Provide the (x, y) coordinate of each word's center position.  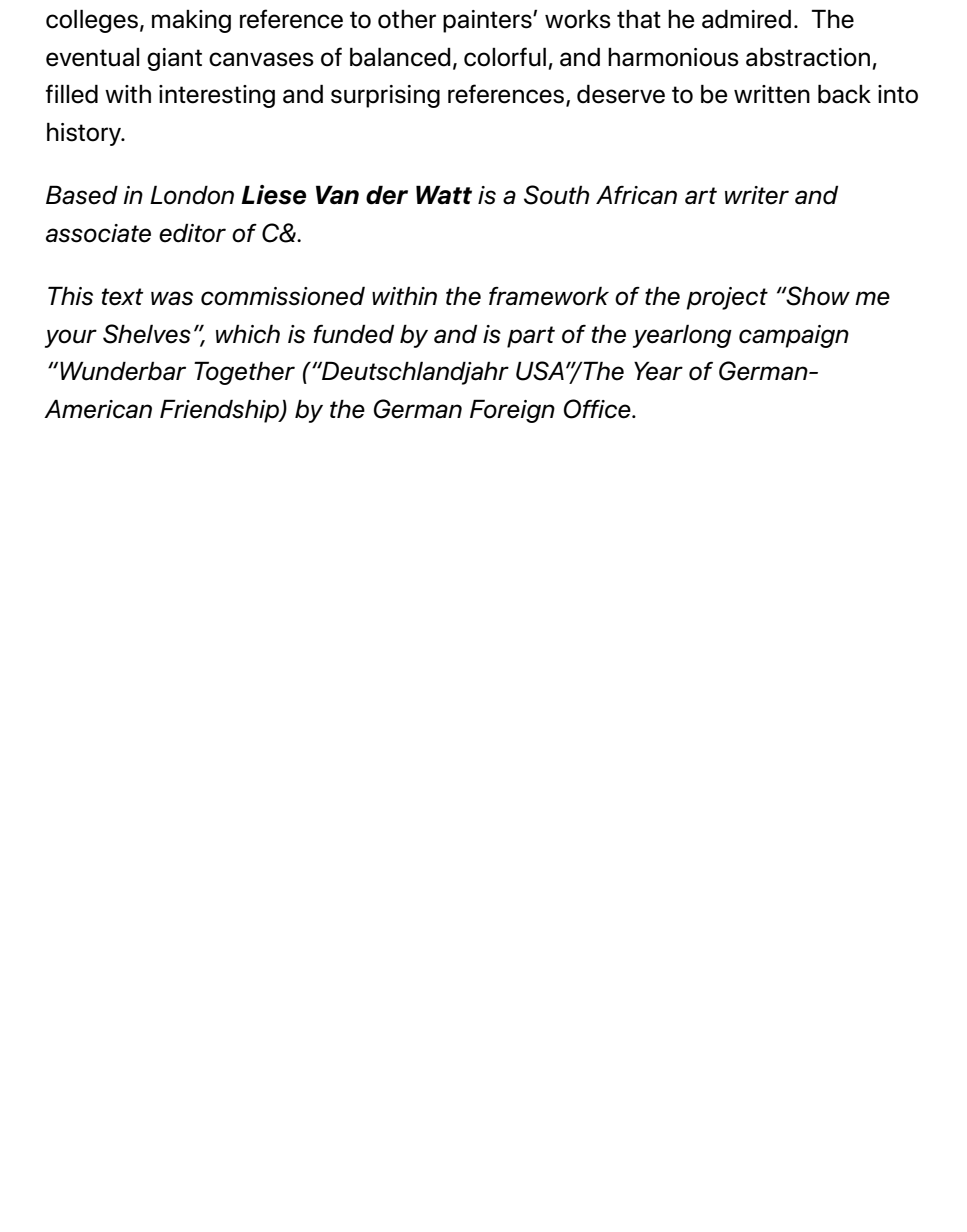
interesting (217, 96)
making (191, 21)
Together (244, 373)
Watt (444, 194)
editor (192, 233)
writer (757, 195)
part (531, 337)
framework (549, 296)
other (407, 19)
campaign (794, 336)
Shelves (147, 334)
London (192, 195)
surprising (385, 96)
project (727, 298)
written (772, 94)
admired (746, 19)
